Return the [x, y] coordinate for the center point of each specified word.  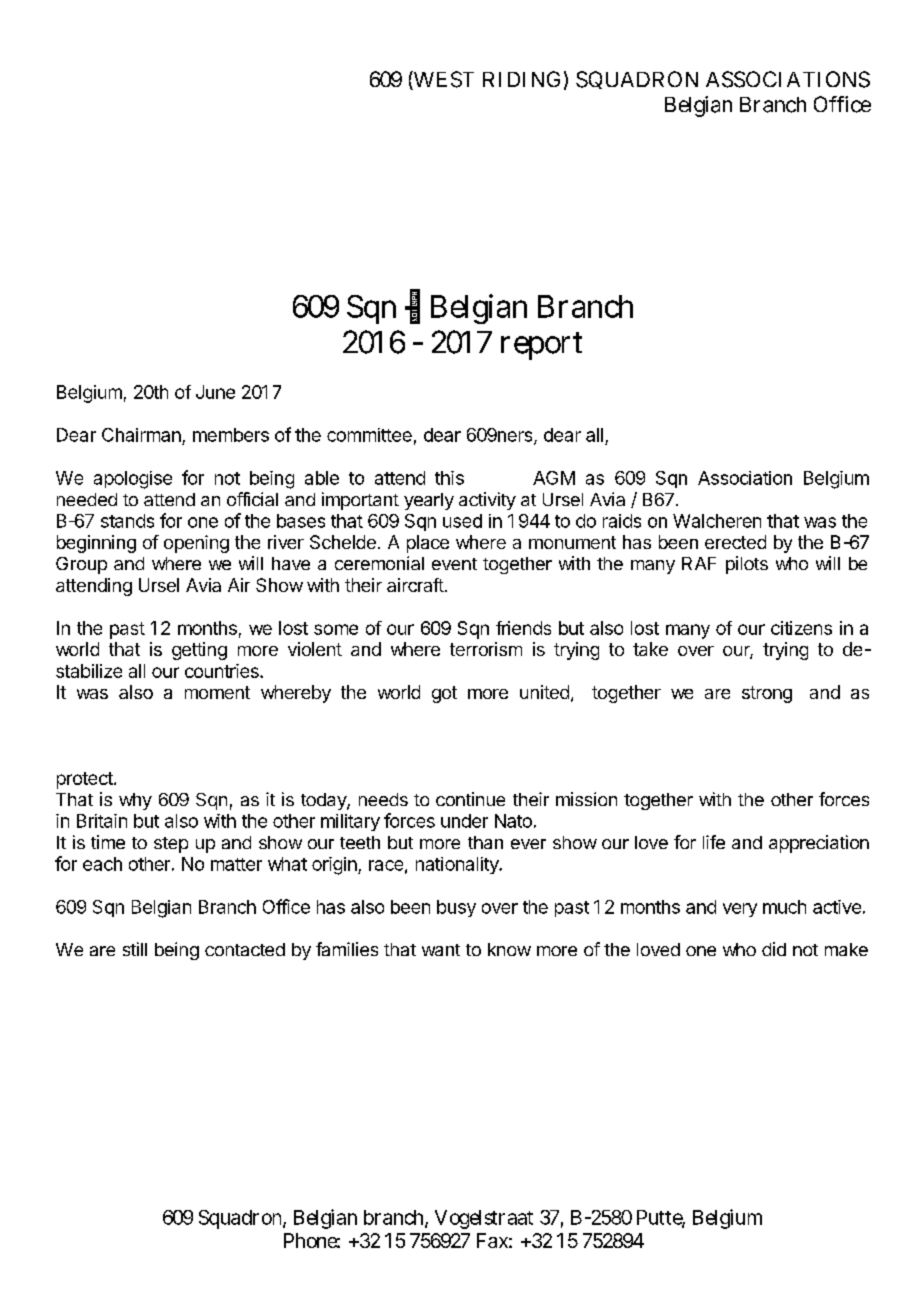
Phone [312, 1240]
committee [369, 435]
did [774, 949]
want [441, 950]
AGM [554, 478]
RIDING [523, 79]
